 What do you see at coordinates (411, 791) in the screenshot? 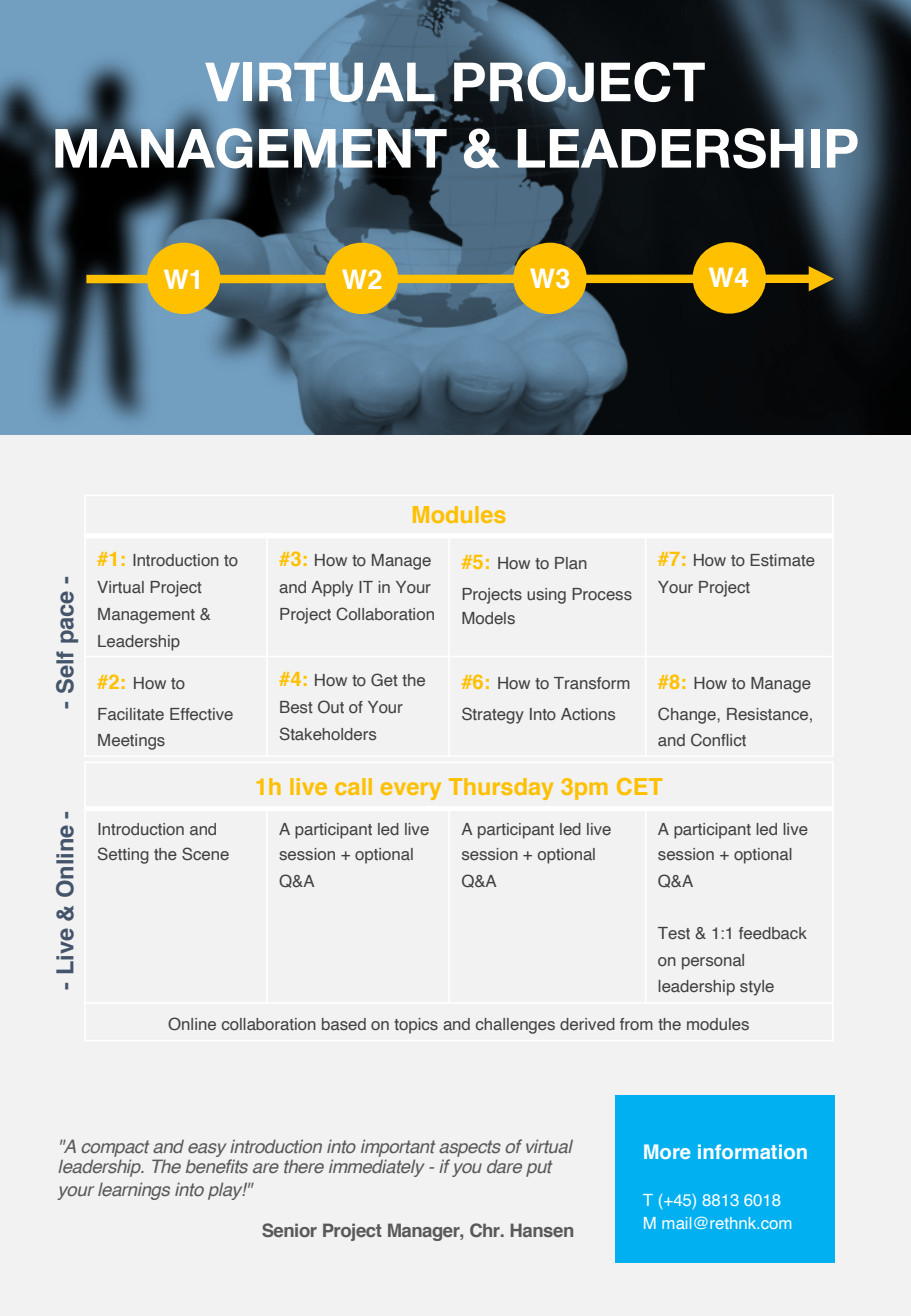
I see `every` at bounding box center [411, 791].
